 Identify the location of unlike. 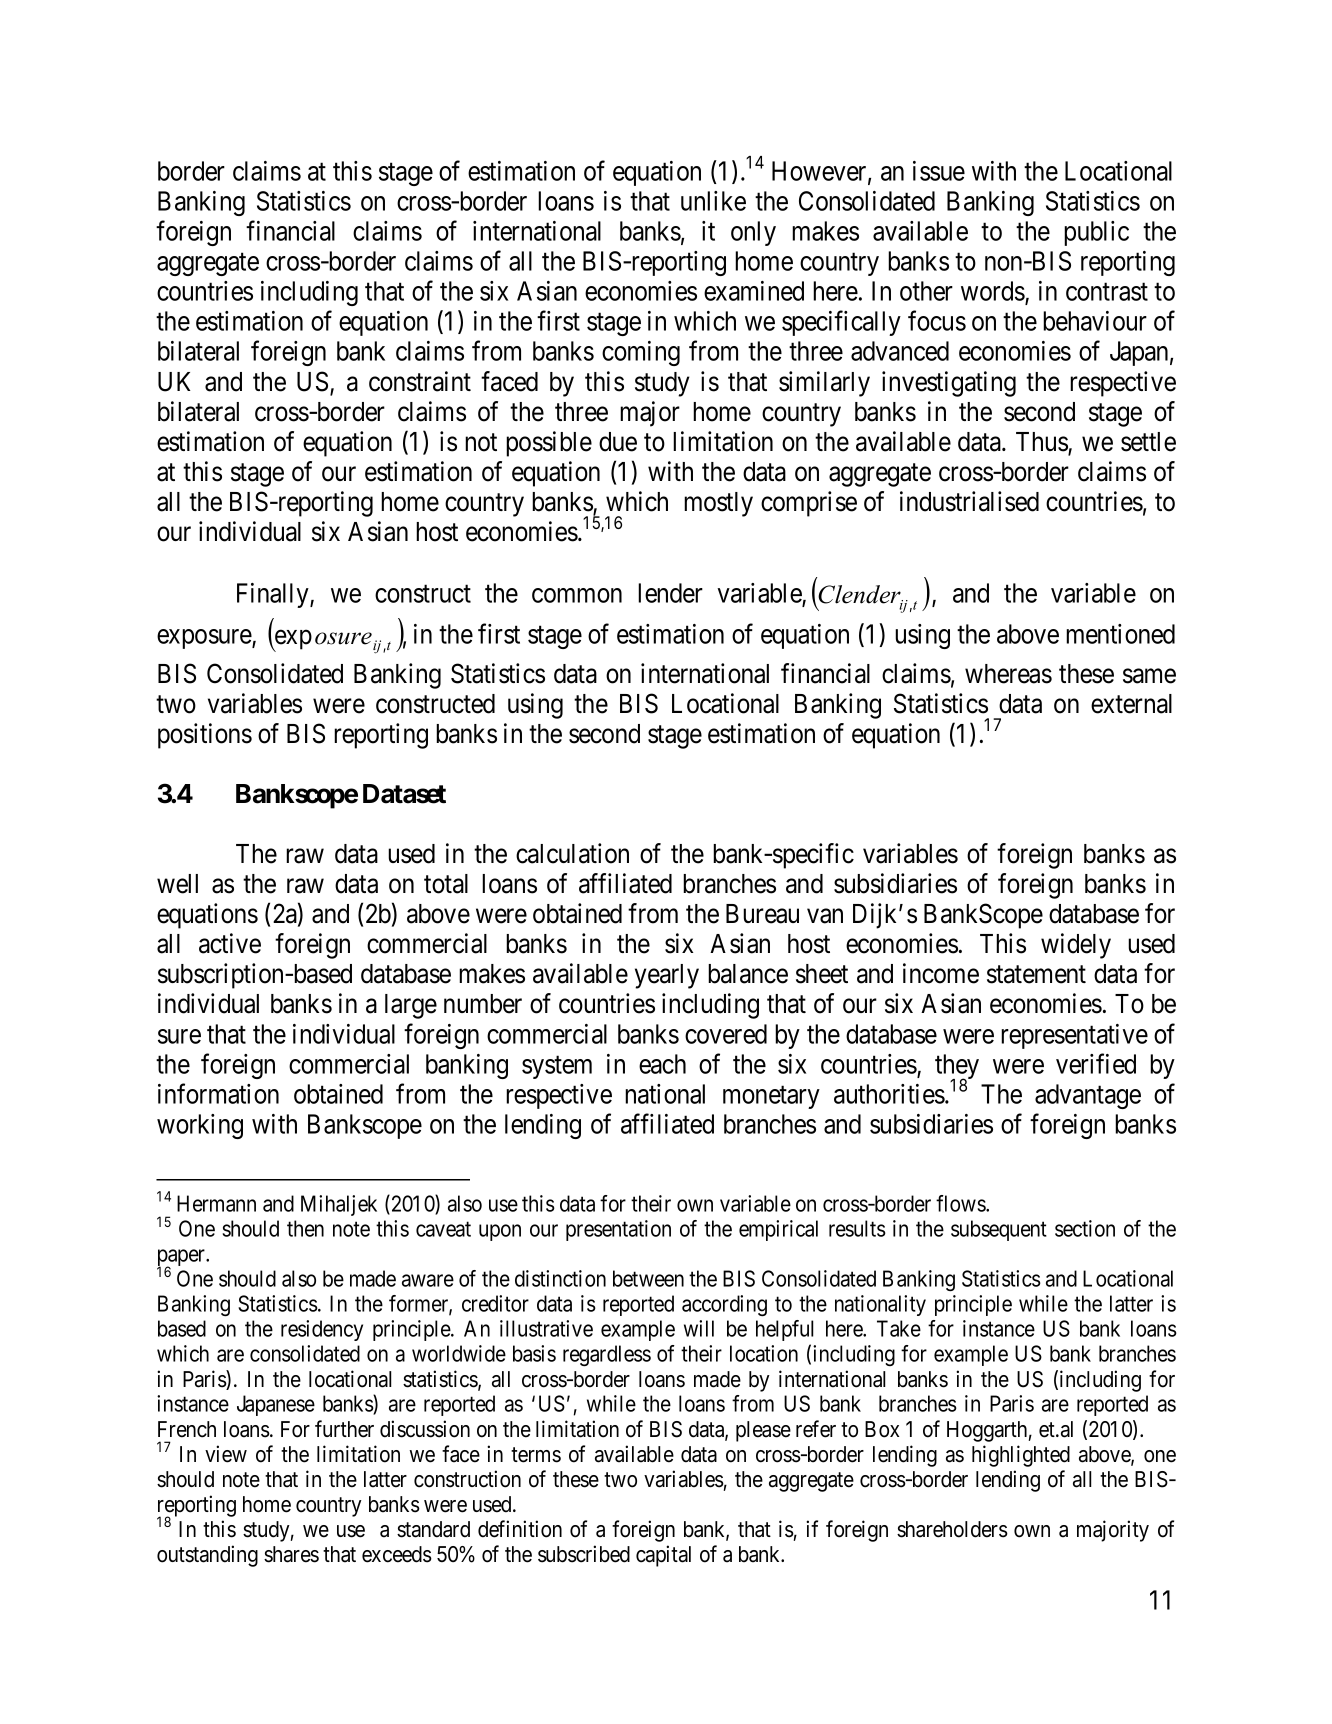
(713, 201).
